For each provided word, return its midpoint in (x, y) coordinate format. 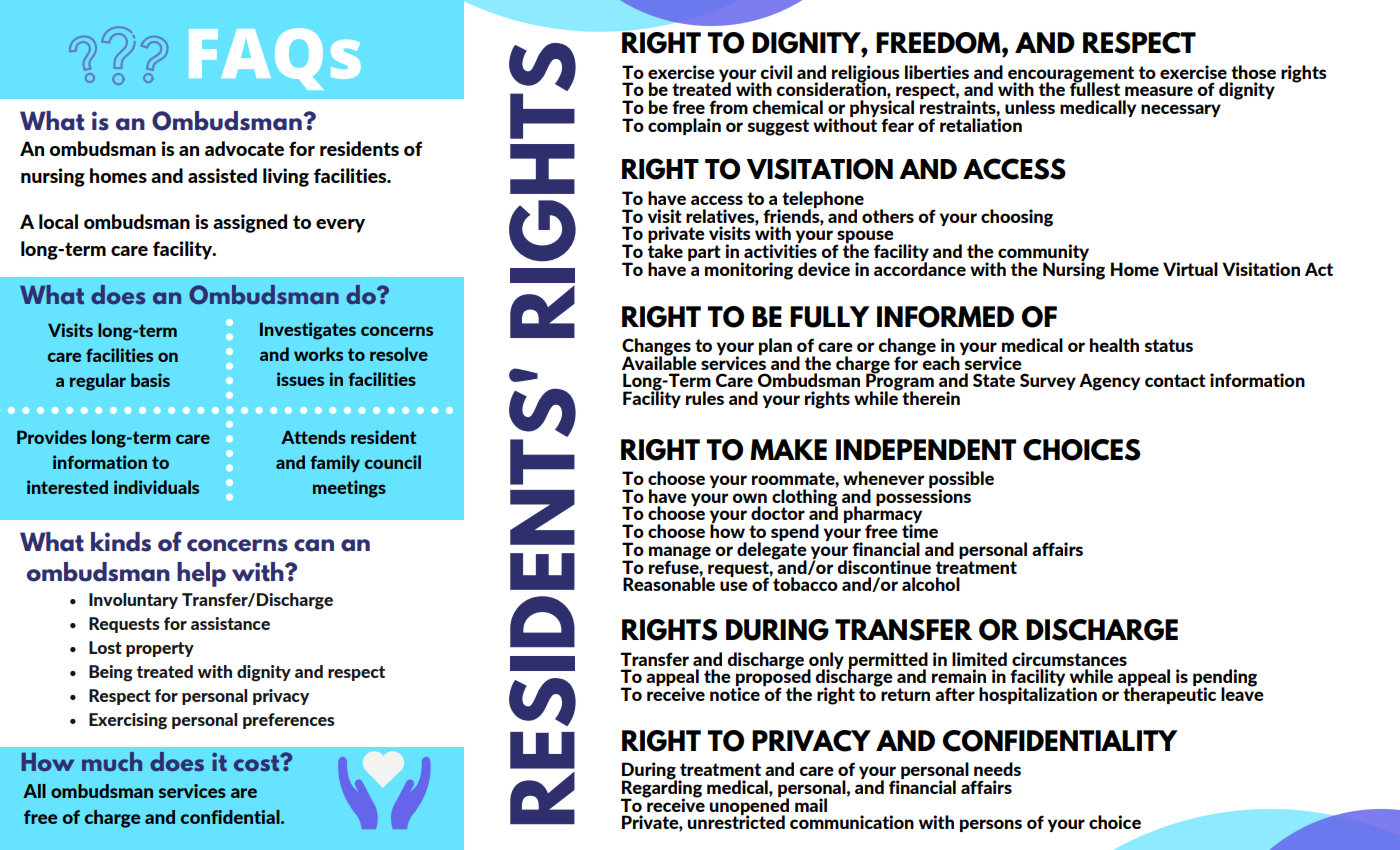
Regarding (661, 789)
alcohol (931, 584)
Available (659, 362)
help (201, 574)
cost (258, 762)
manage (680, 554)
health (1114, 345)
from (728, 107)
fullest (1095, 88)
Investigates (308, 331)
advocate (244, 148)
